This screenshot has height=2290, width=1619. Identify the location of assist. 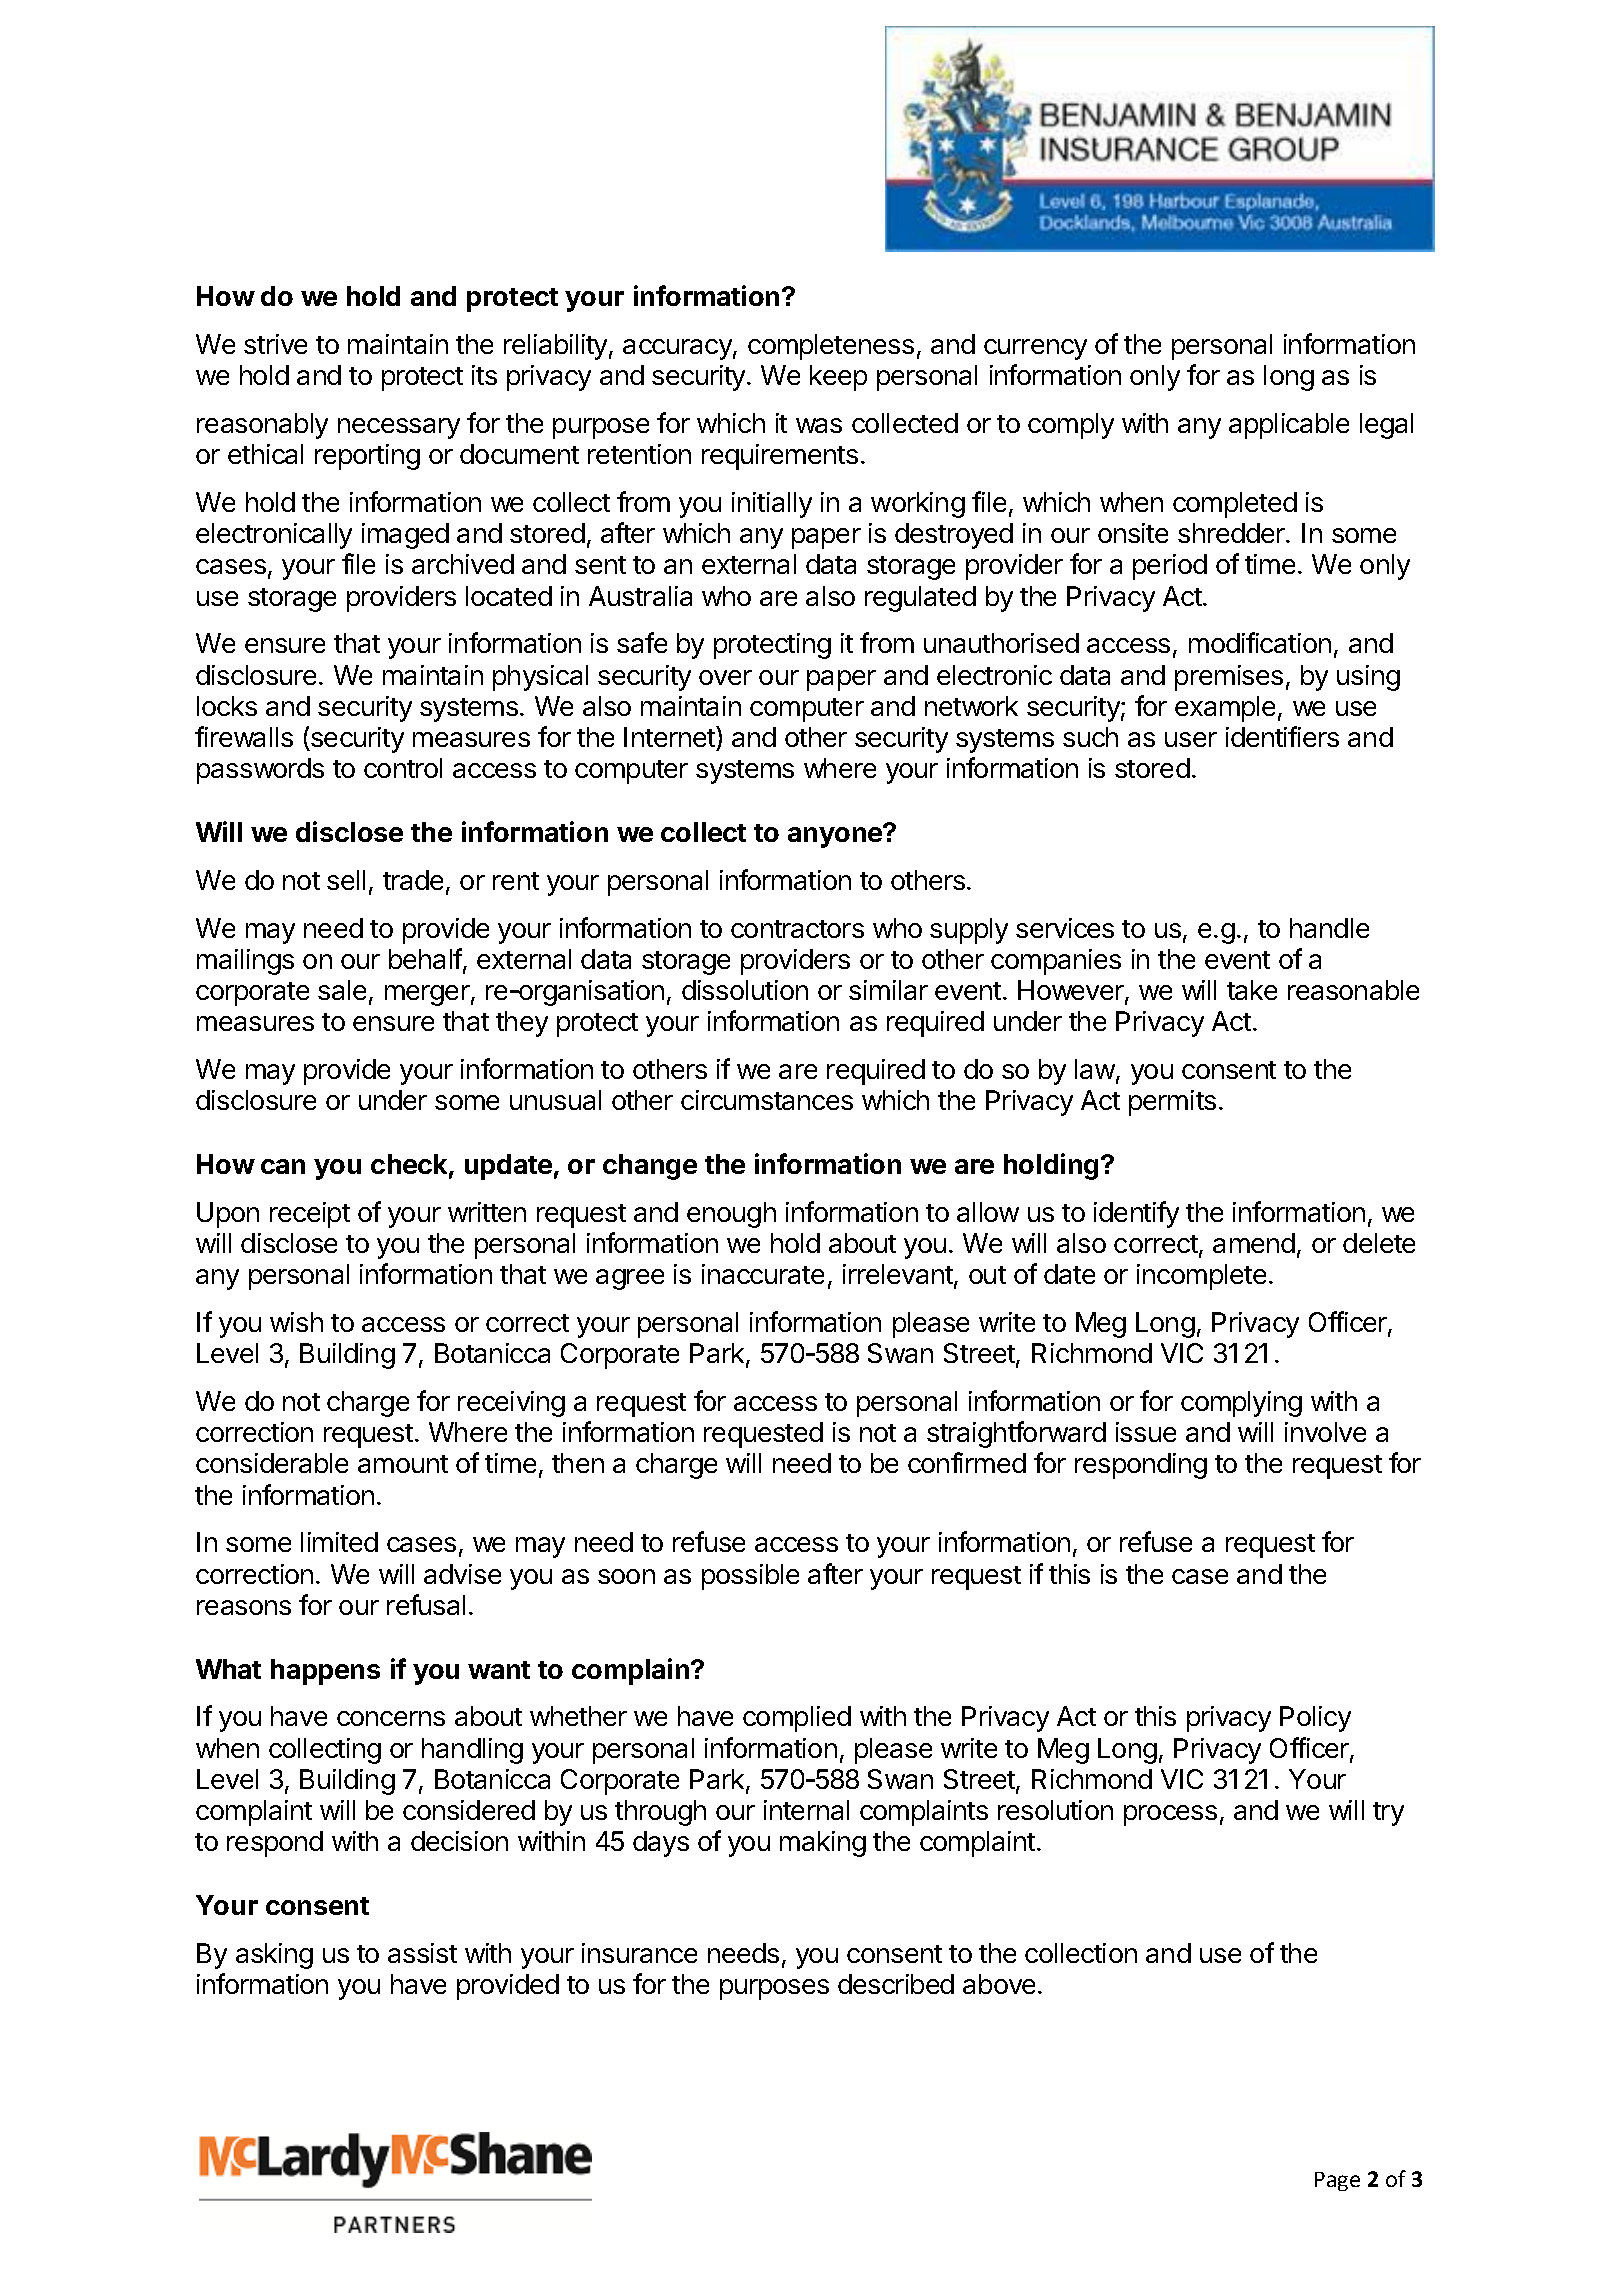
(422, 1953).
